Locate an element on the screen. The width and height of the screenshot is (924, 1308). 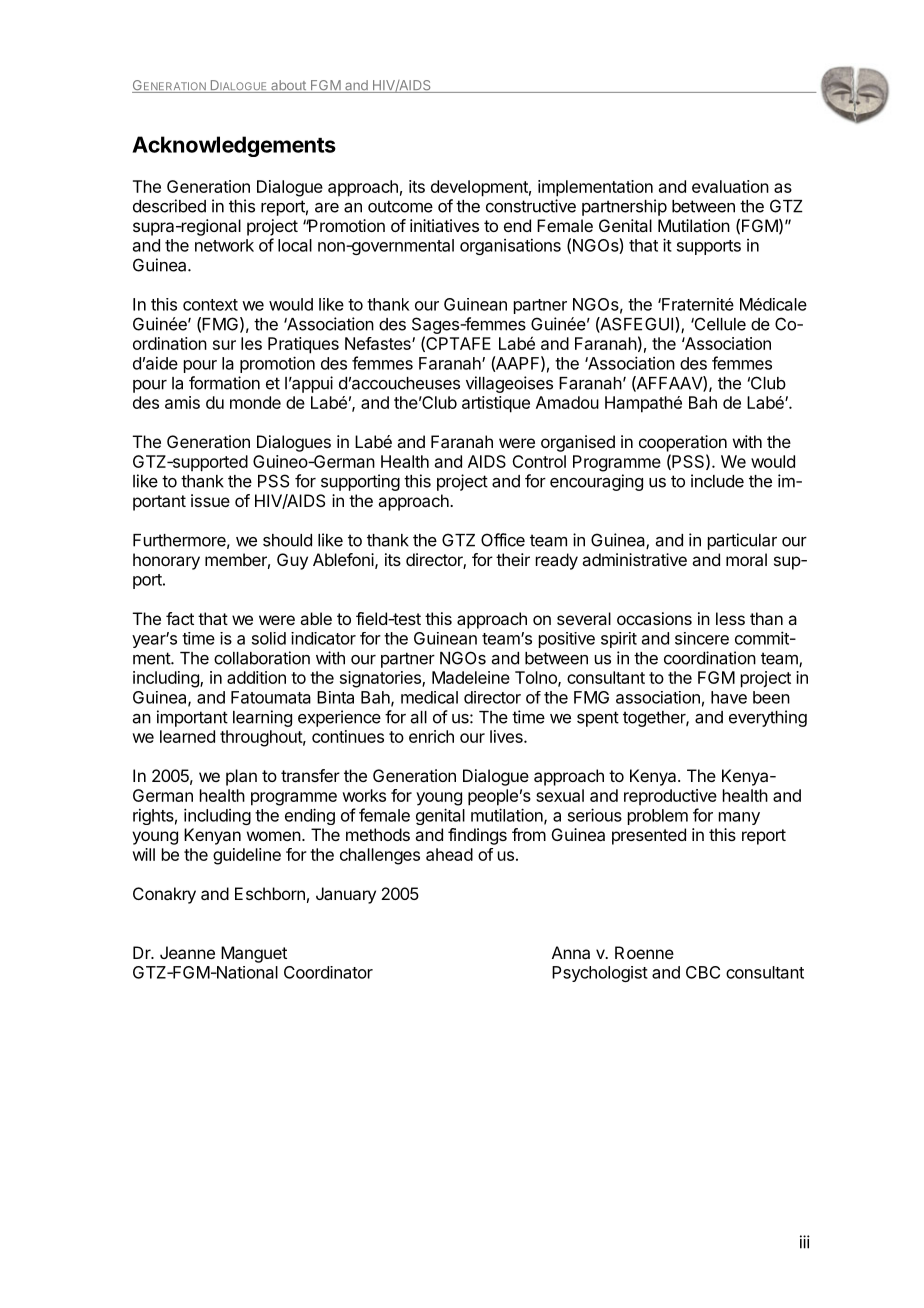
iii is located at coordinates (805, 1242).
